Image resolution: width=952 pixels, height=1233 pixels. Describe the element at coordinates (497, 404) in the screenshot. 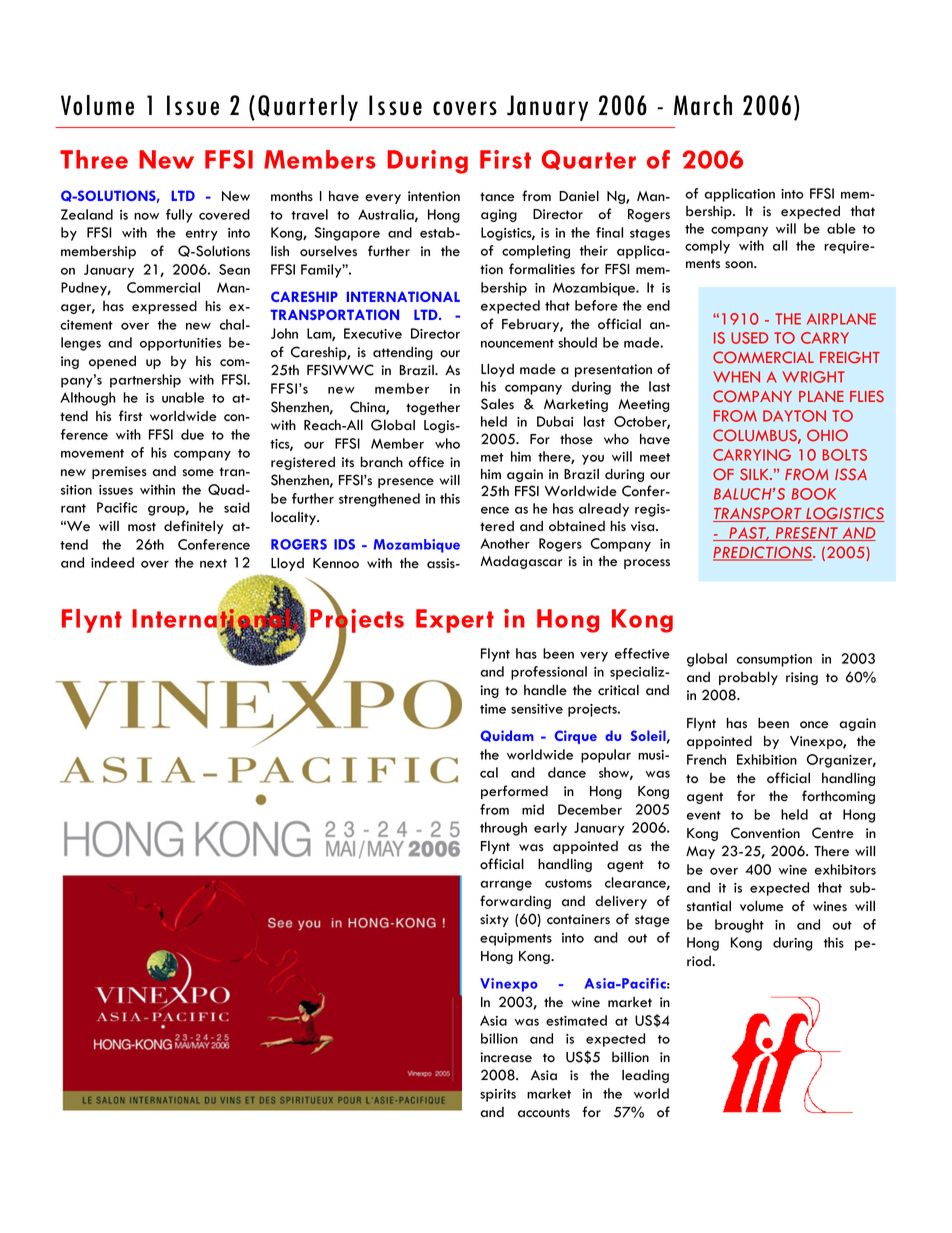

I see `Sales` at that location.
